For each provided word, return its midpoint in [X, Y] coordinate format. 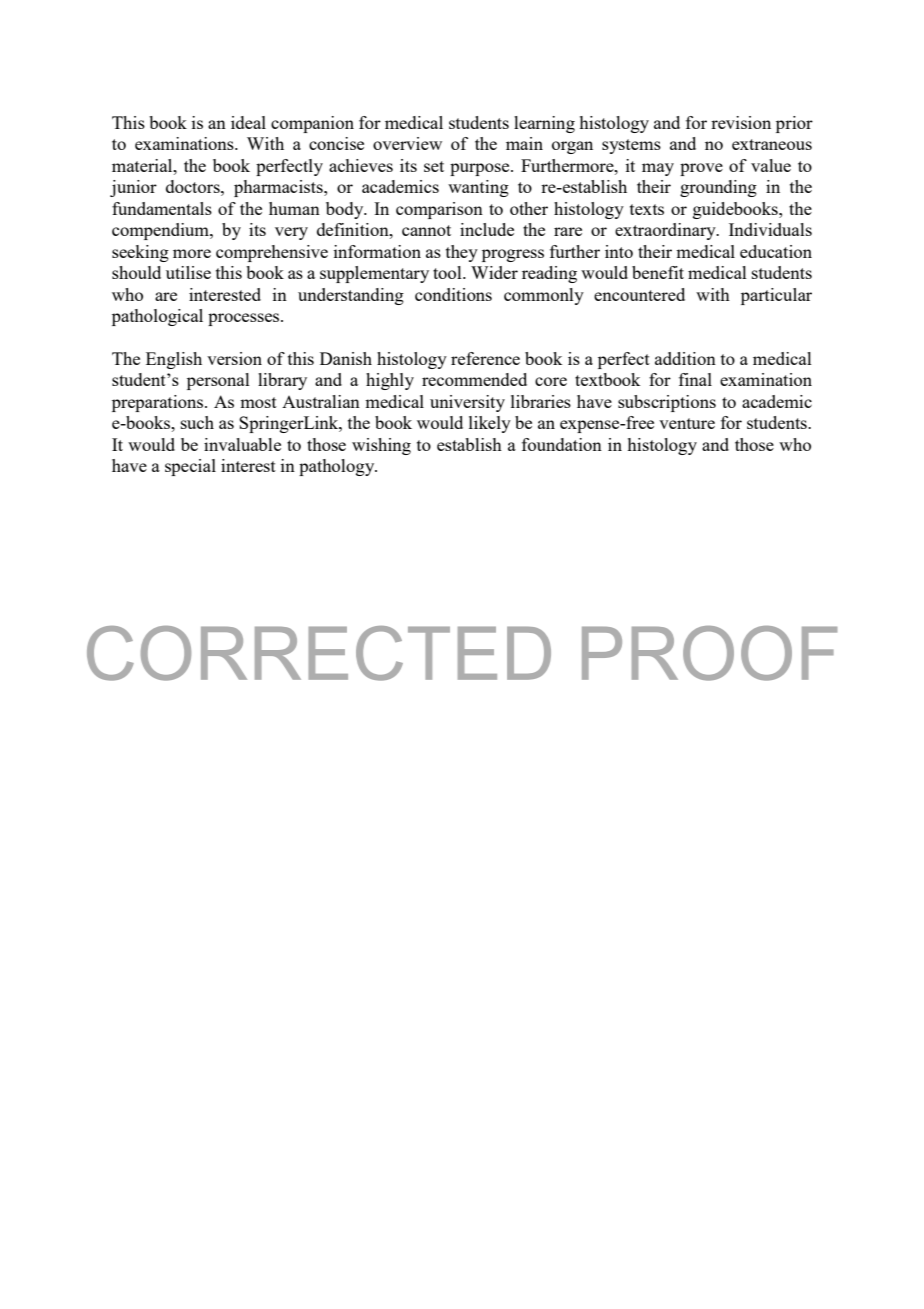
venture [687, 423]
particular [776, 296]
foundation [562, 444]
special [190, 467]
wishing [381, 446]
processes [245, 319]
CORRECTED [319, 653]
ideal [248, 122]
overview [407, 143]
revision [741, 122]
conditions [453, 294]
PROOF [709, 653]
